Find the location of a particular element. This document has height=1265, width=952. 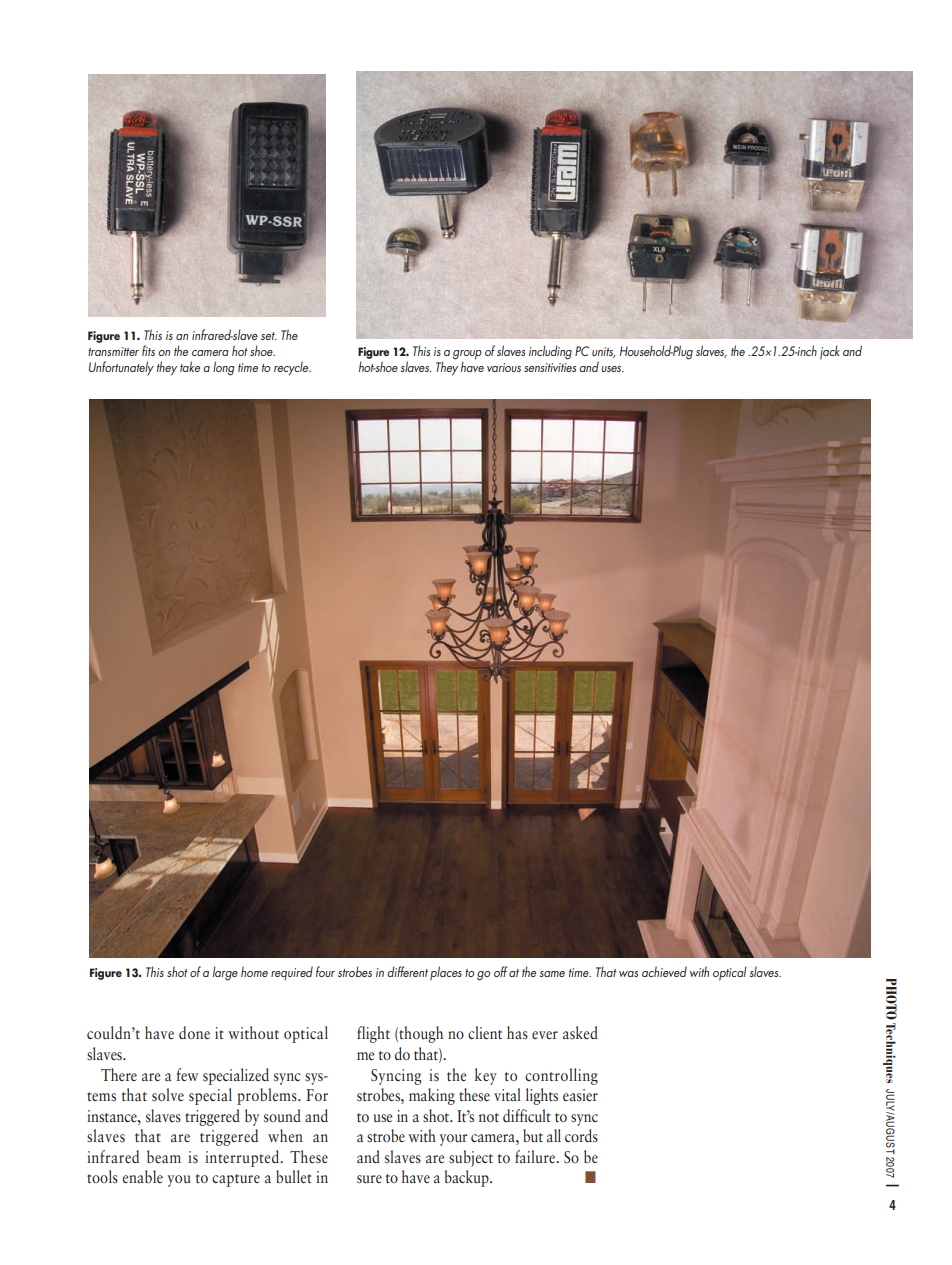

large is located at coordinates (225, 973).
